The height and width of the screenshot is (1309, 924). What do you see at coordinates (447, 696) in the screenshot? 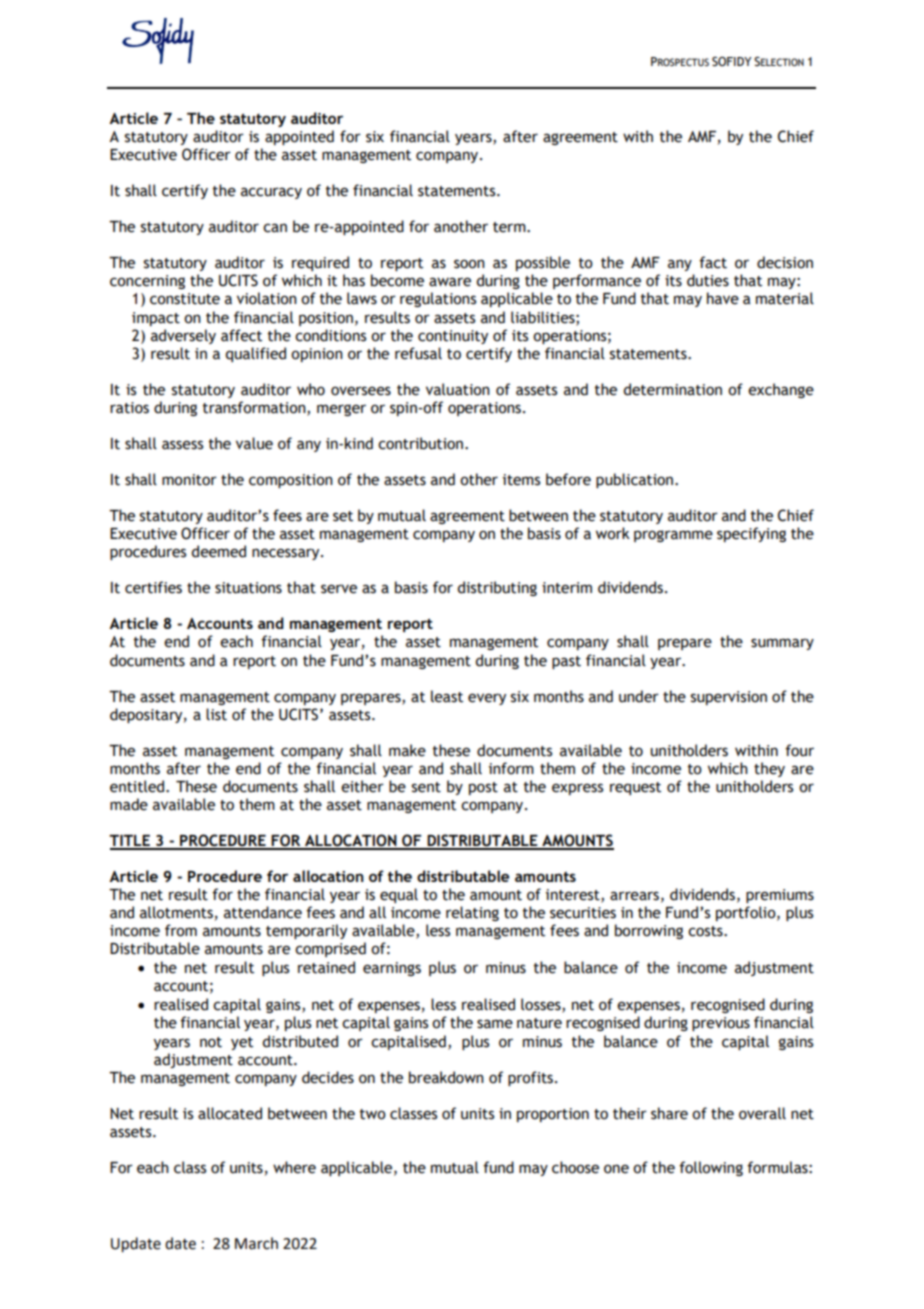
I see `least` at bounding box center [447, 696].
